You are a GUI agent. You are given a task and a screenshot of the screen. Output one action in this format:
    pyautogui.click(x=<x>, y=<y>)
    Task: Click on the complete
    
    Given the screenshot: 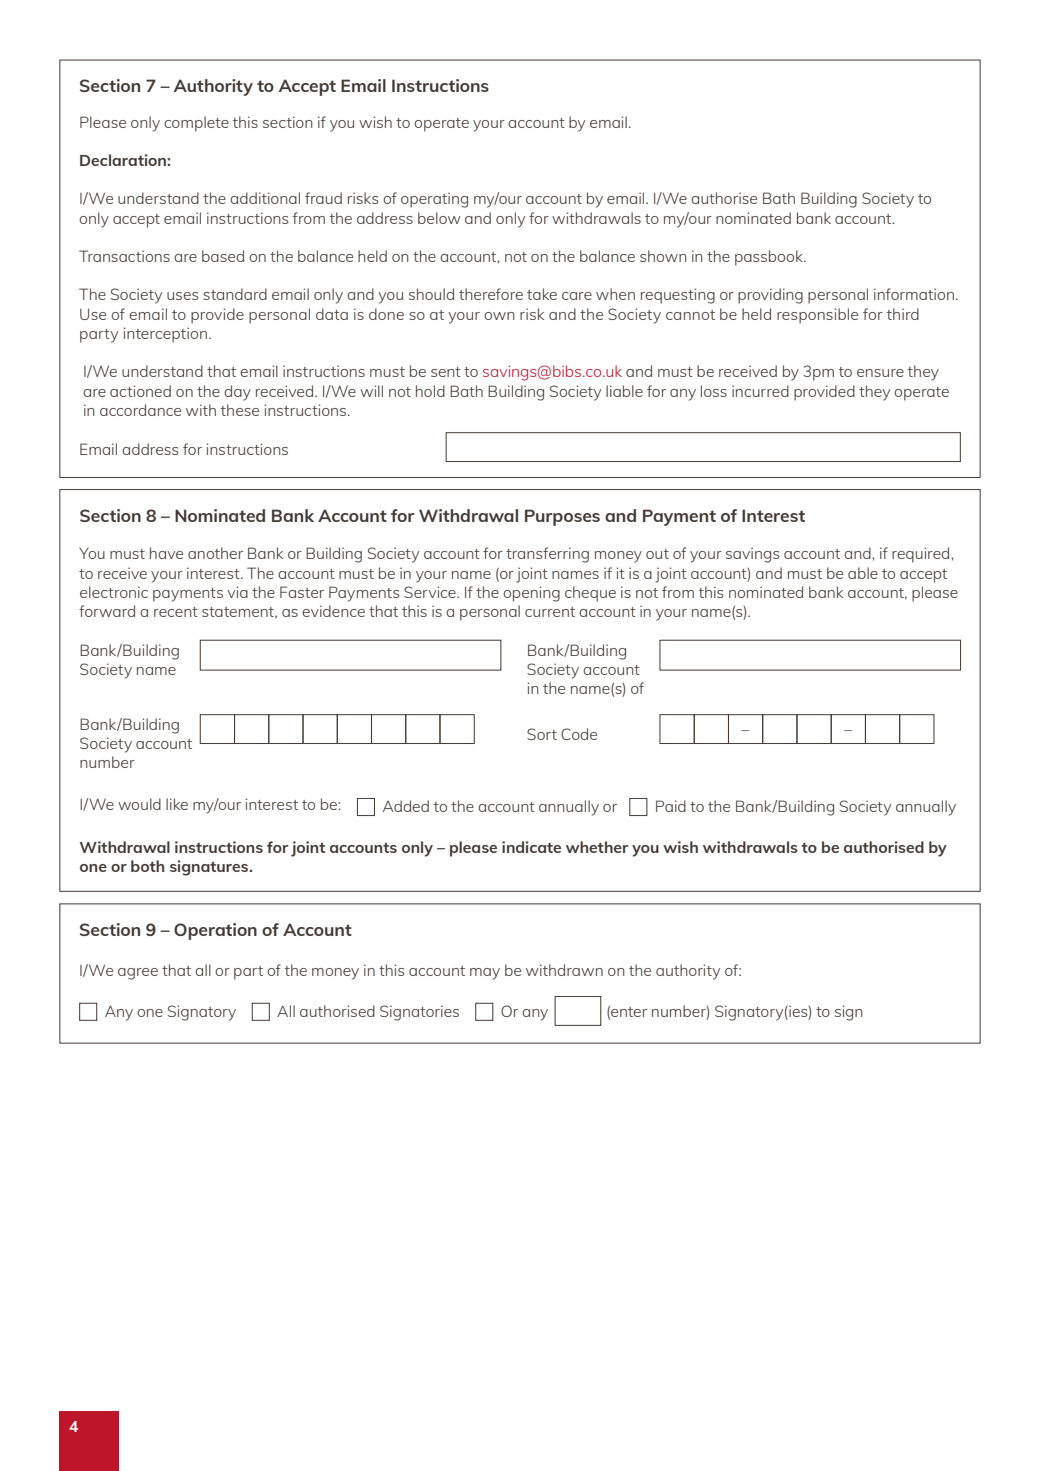 What is the action you would take?
    pyautogui.click(x=196, y=124)
